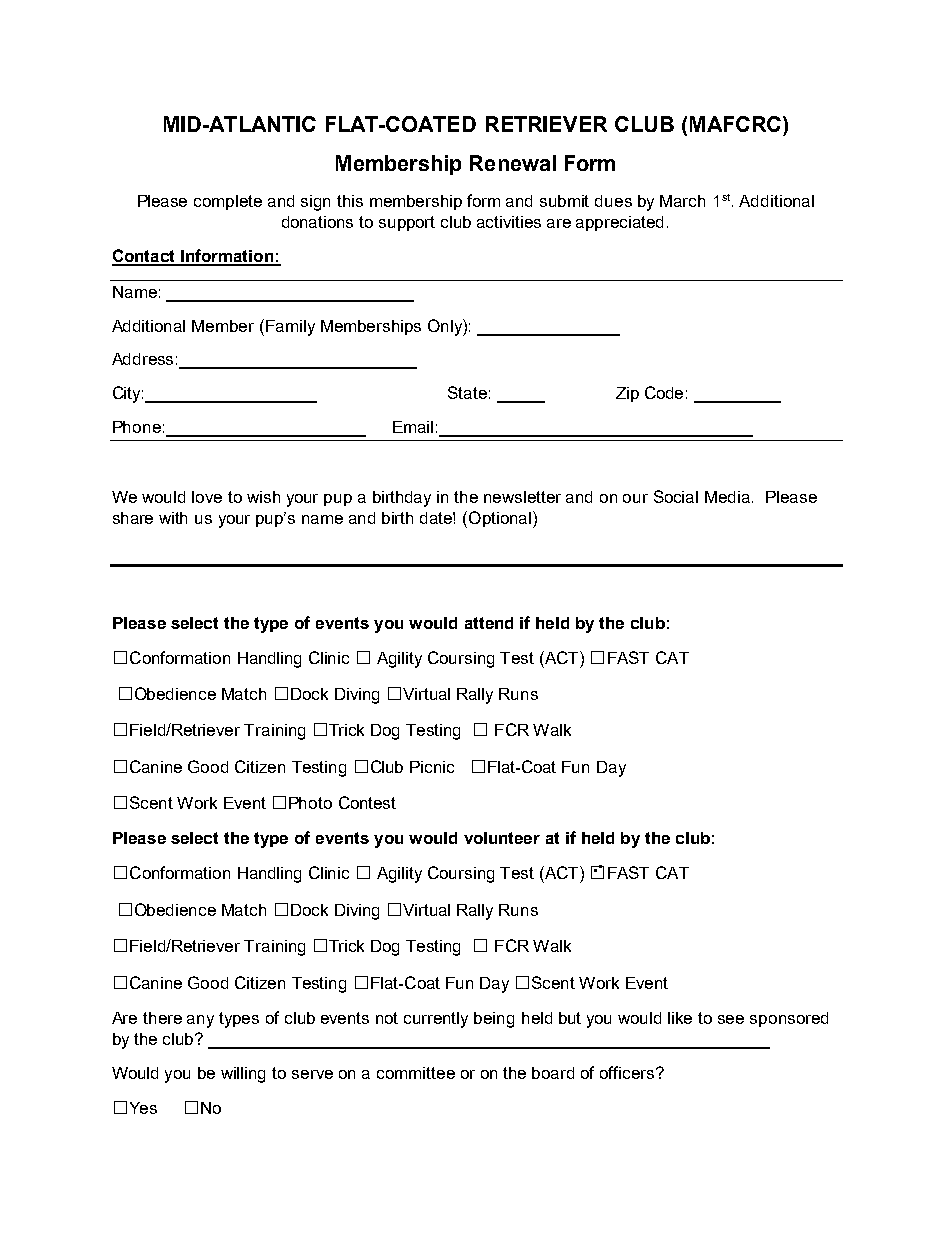 The height and width of the document is (1233, 952). Describe the element at coordinates (502, 838) in the document. I see `volunteer` at that location.
